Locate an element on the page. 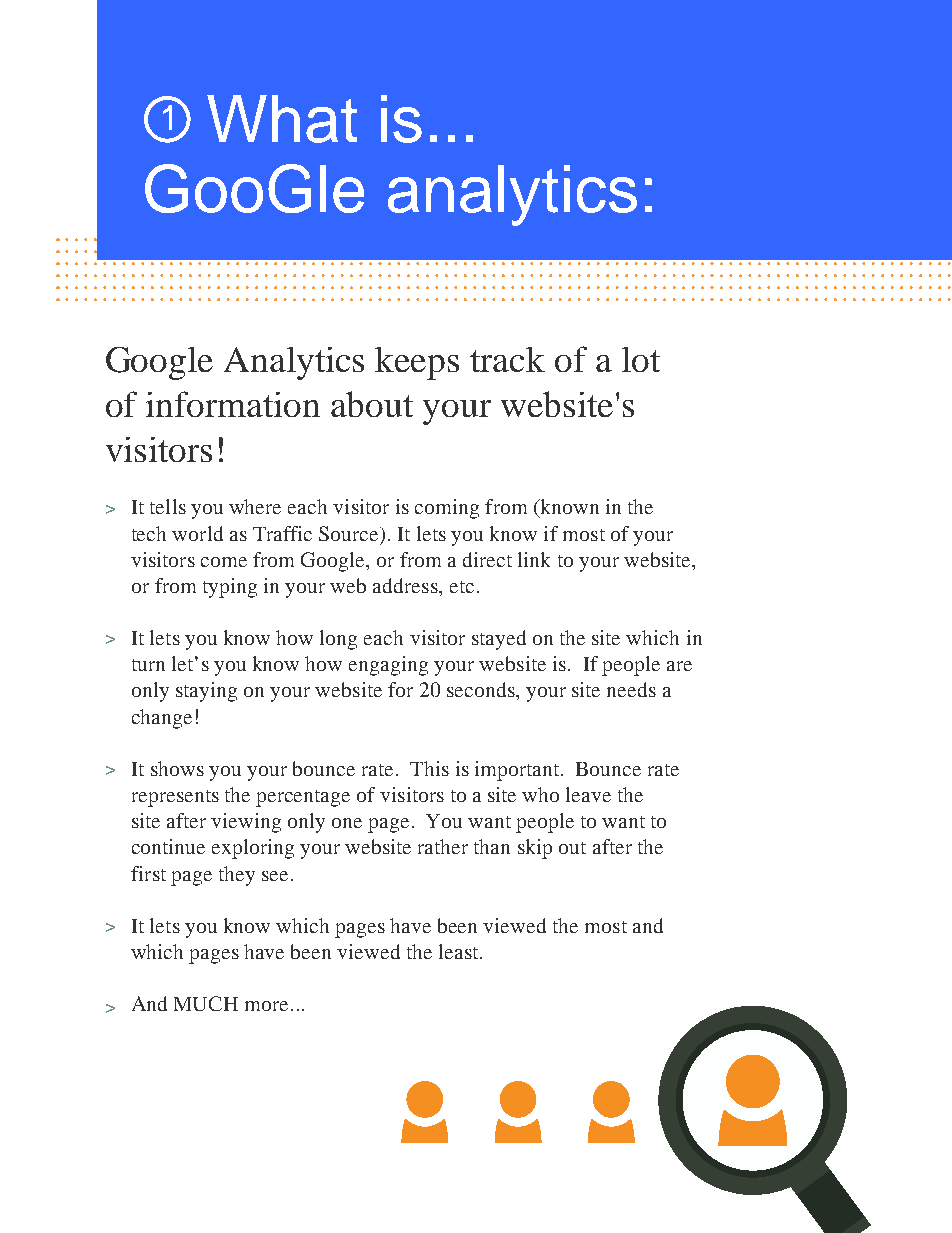 This page has width=952, height=1233. link is located at coordinates (534, 559).
